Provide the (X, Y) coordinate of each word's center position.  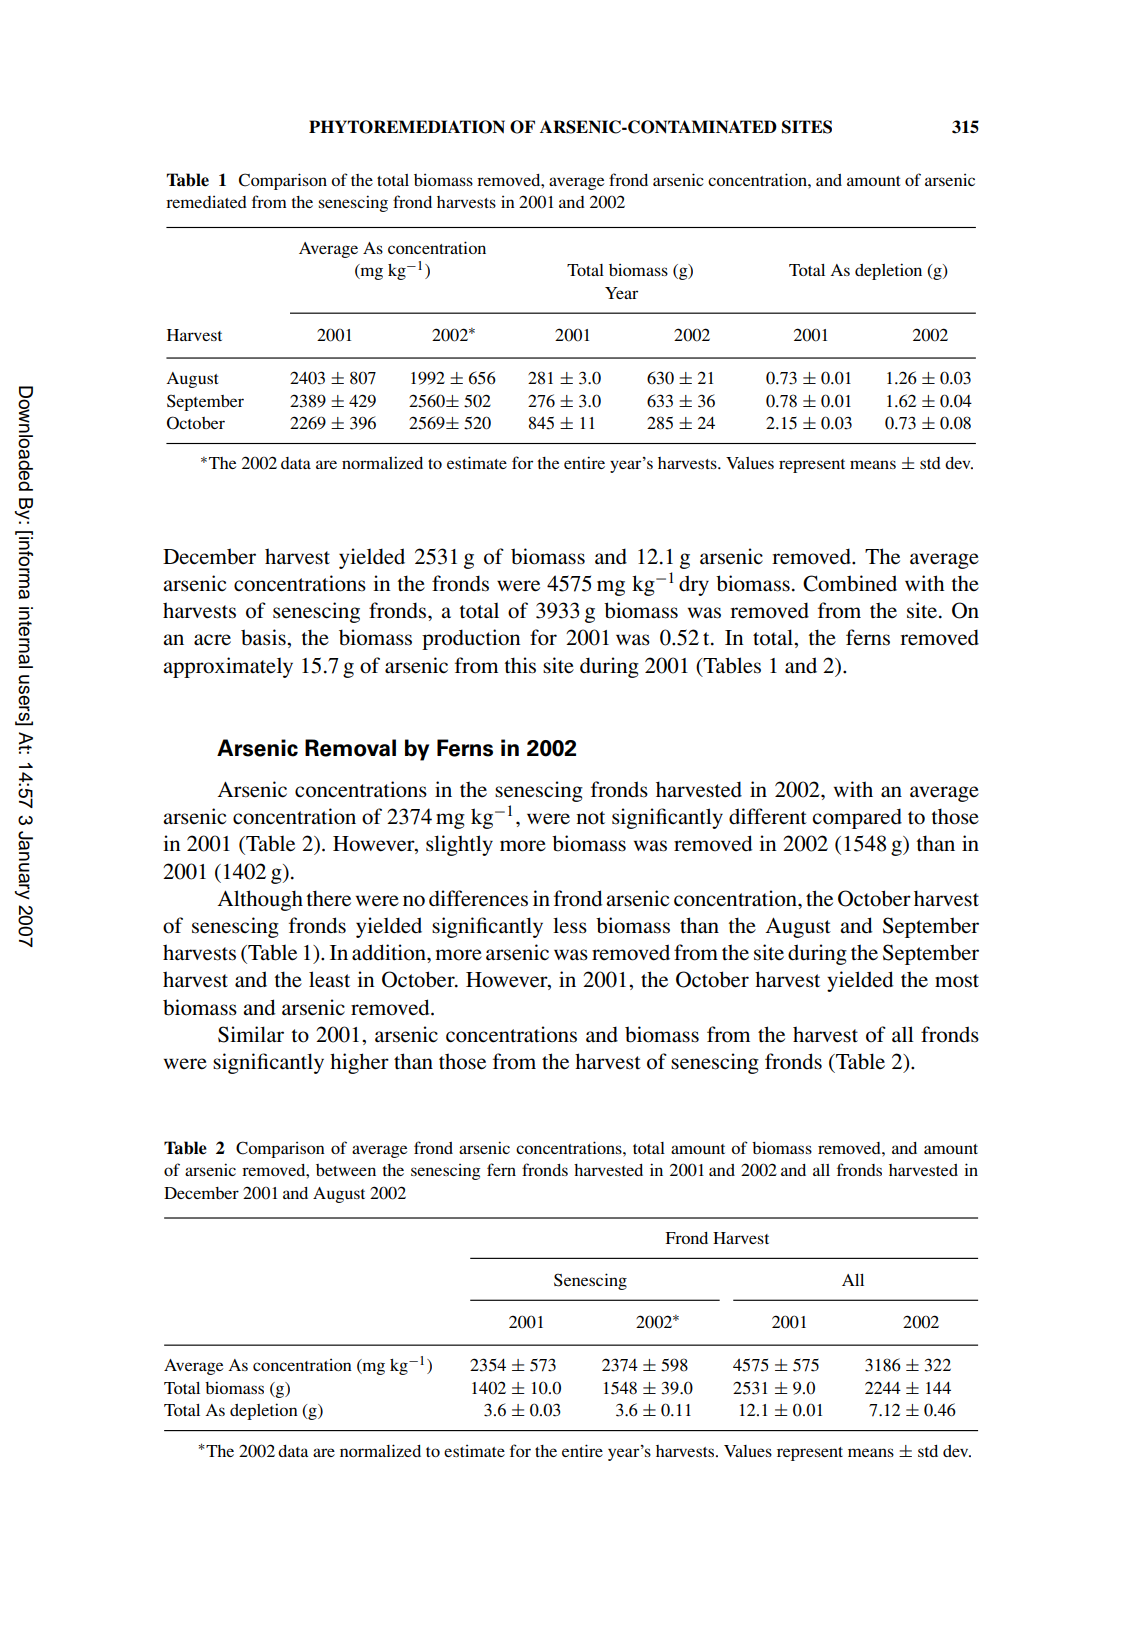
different (768, 816)
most (957, 981)
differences (478, 898)
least (329, 979)
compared (857, 818)
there (328, 898)
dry (694, 585)
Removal (350, 748)
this (520, 665)
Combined (850, 583)
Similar (251, 1034)
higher (359, 1063)
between (346, 1170)
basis (264, 637)
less (570, 925)
